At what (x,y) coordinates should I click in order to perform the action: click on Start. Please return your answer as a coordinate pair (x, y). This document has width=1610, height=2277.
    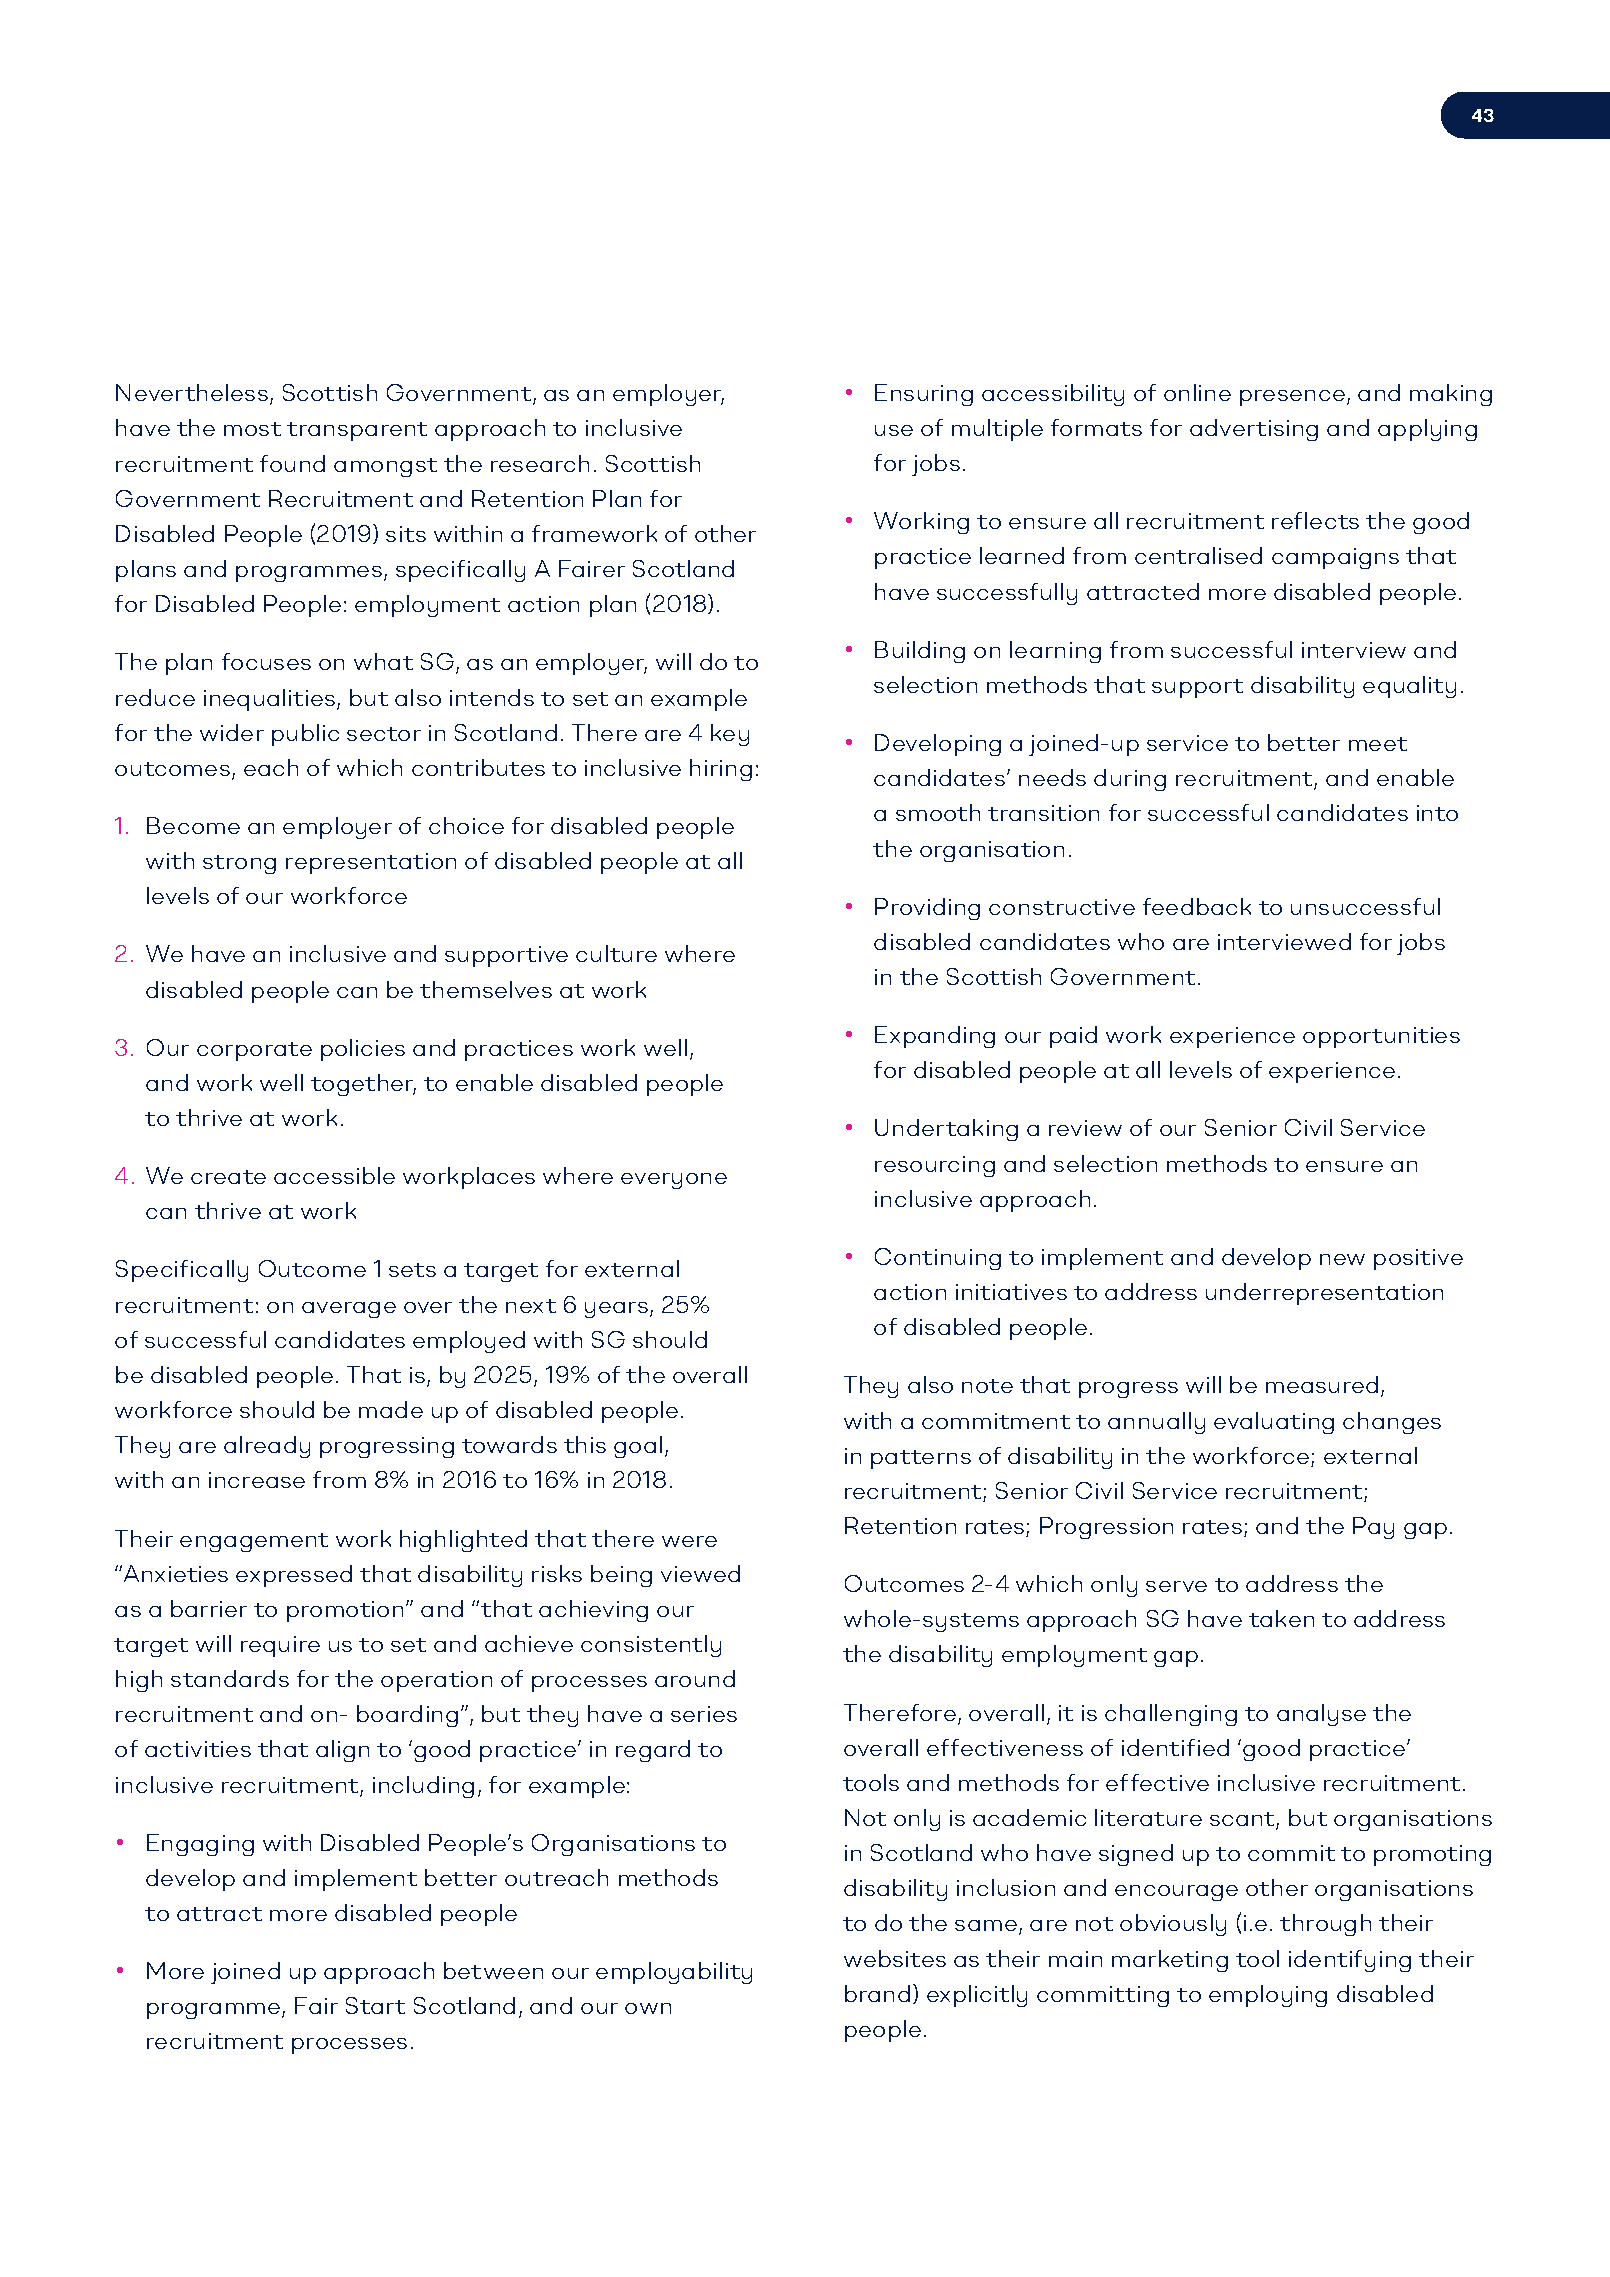
    Looking at the image, I should click on (375, 2005).
